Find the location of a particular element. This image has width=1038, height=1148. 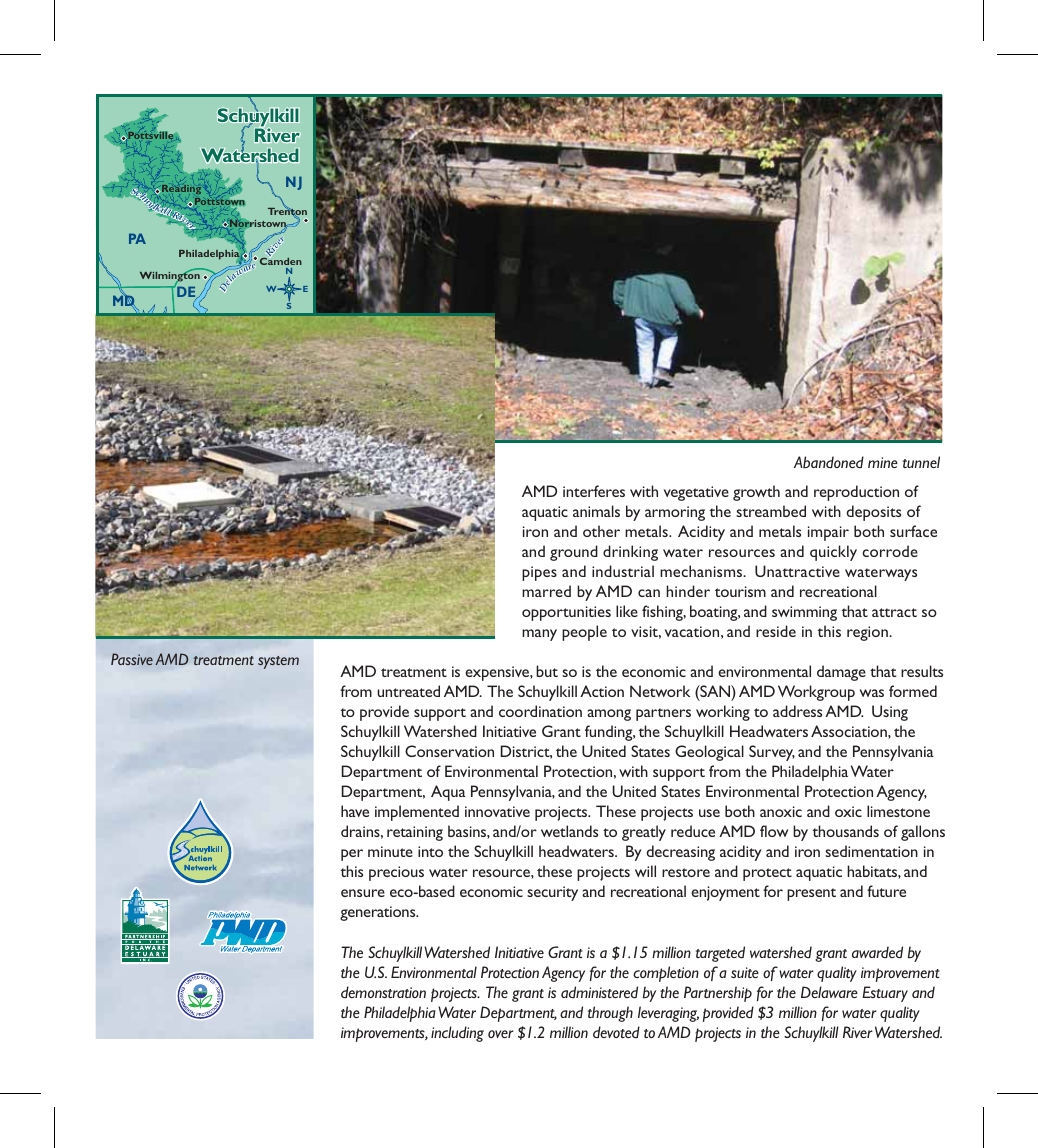

have is located at coordinates (355, 811).
